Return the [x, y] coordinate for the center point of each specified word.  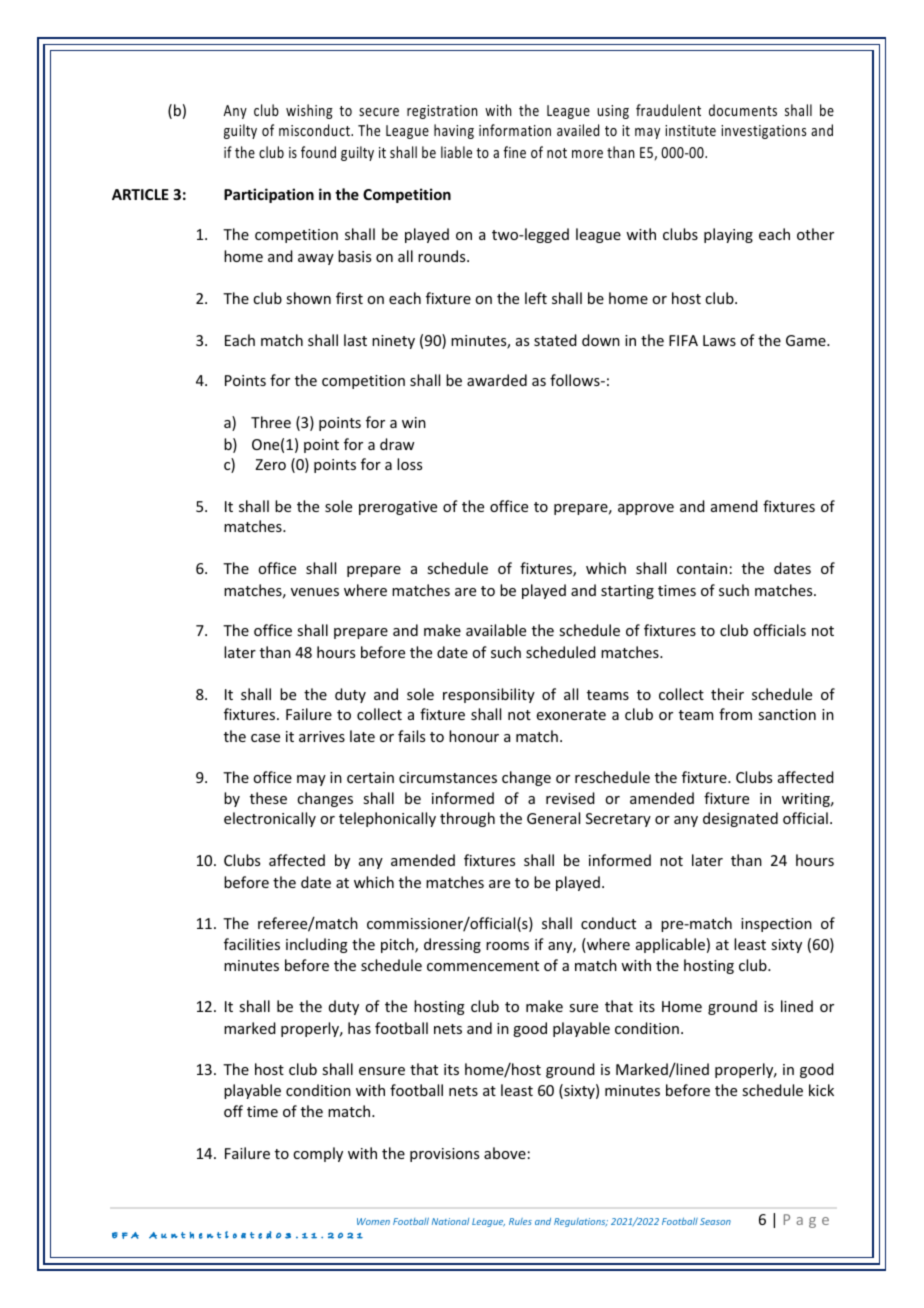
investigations [763, 132]
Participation [269, 195]
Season [715, 1221]
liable [456, 152]
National [450, 1221]
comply [318, 1154]
